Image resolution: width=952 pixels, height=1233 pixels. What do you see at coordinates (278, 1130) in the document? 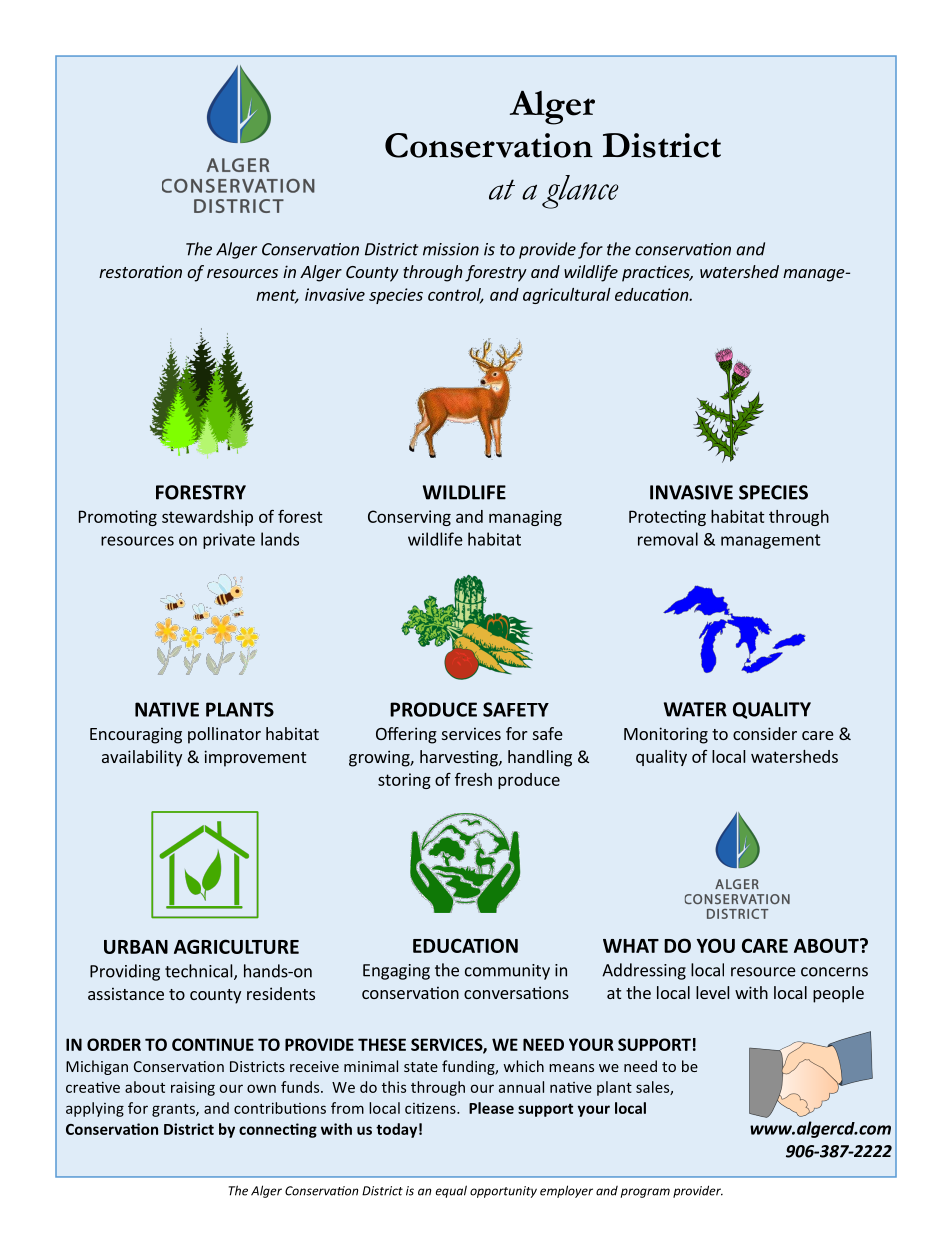
I see `connecting` at bounding box center [278, 1130].
